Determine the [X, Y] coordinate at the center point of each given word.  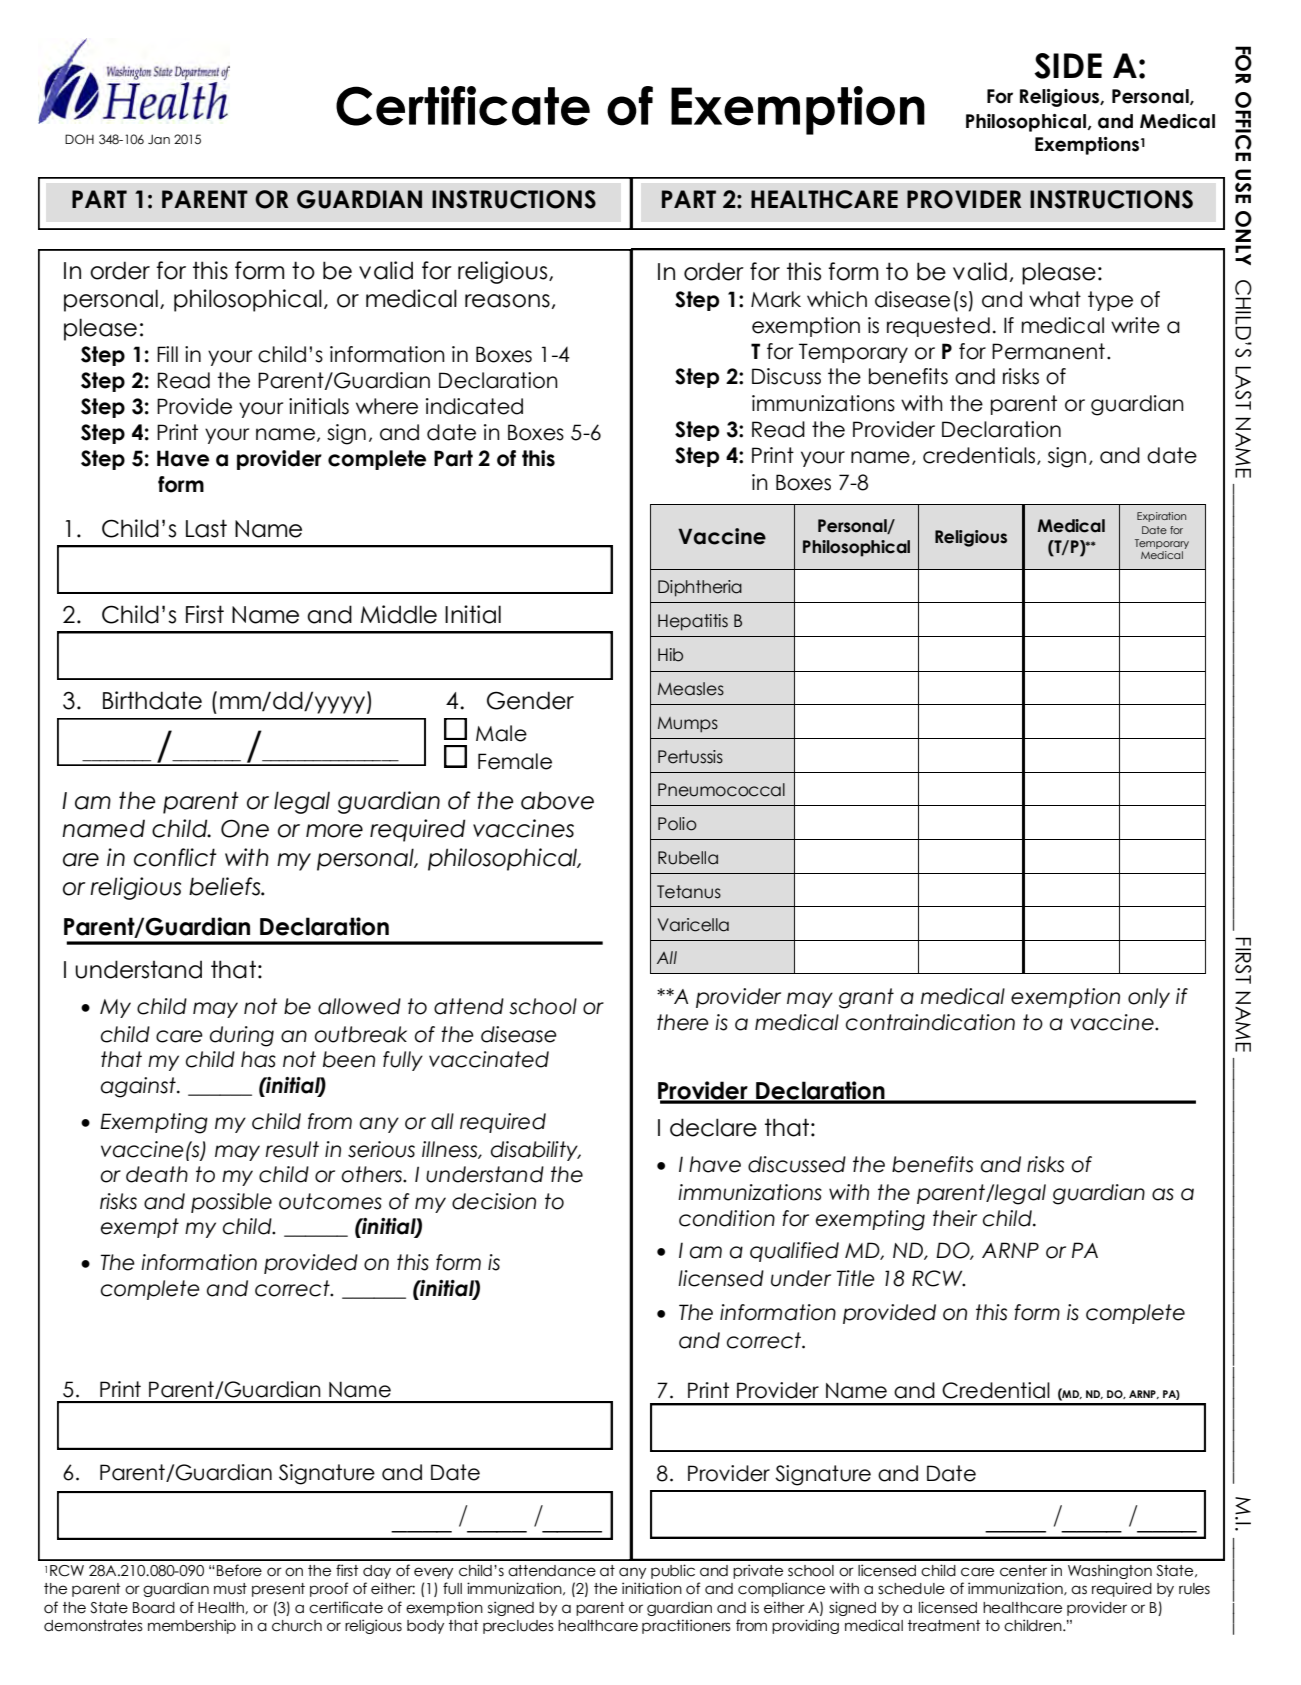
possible [231, 1203]
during [242, 1036]
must [230, 1589]
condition [727, 1218]
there [683, 1022]
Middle [399, 614]
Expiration [1161, 517]
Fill [167, 354]
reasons [507, 301]
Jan [159, 139]
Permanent [1048, 351]
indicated [474, 406]
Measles [691, 689]
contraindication [930, 1022]
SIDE [1068, 66]
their [955, 1218]
